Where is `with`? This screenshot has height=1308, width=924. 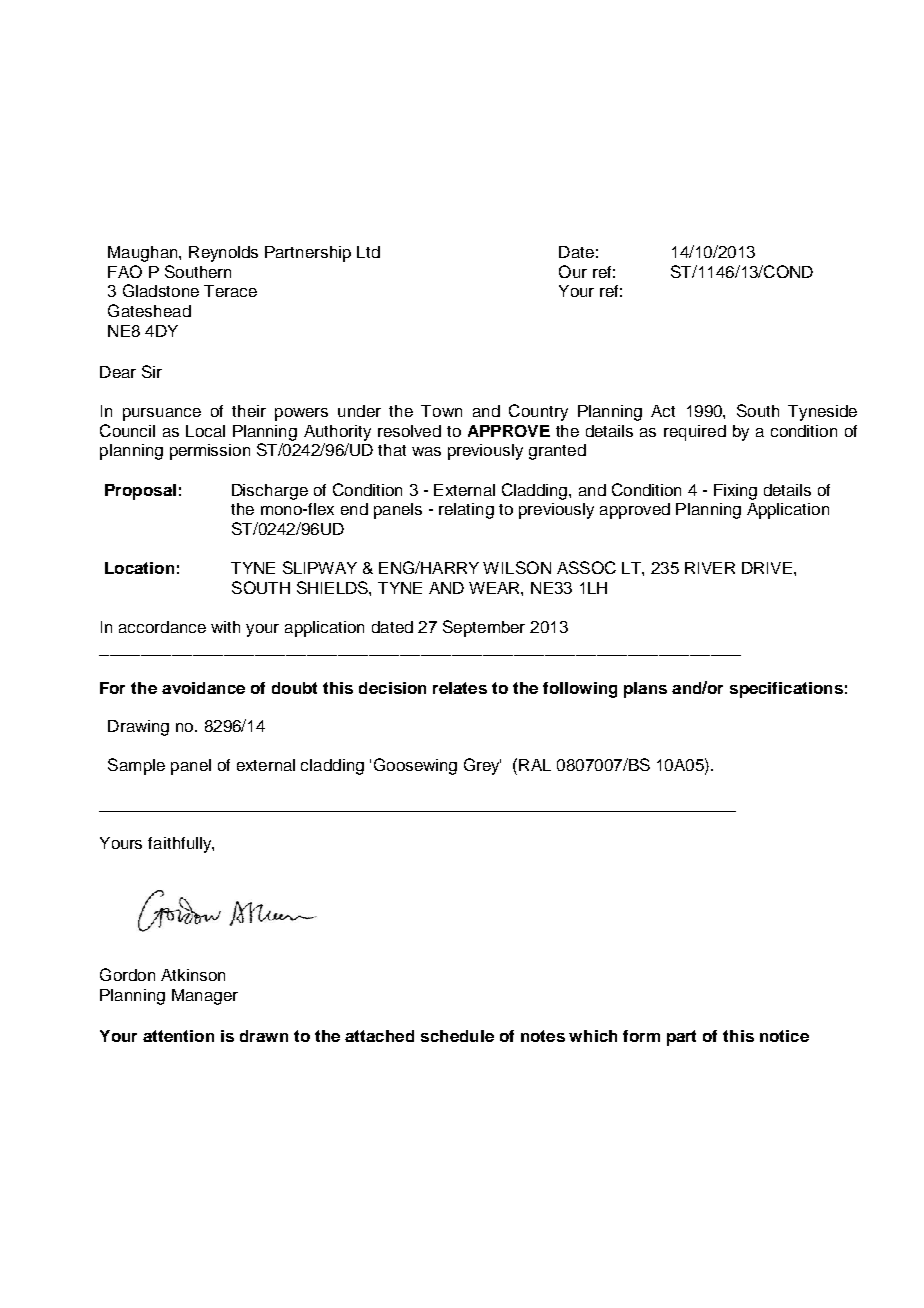
with is located at coordinates (225, 627).
